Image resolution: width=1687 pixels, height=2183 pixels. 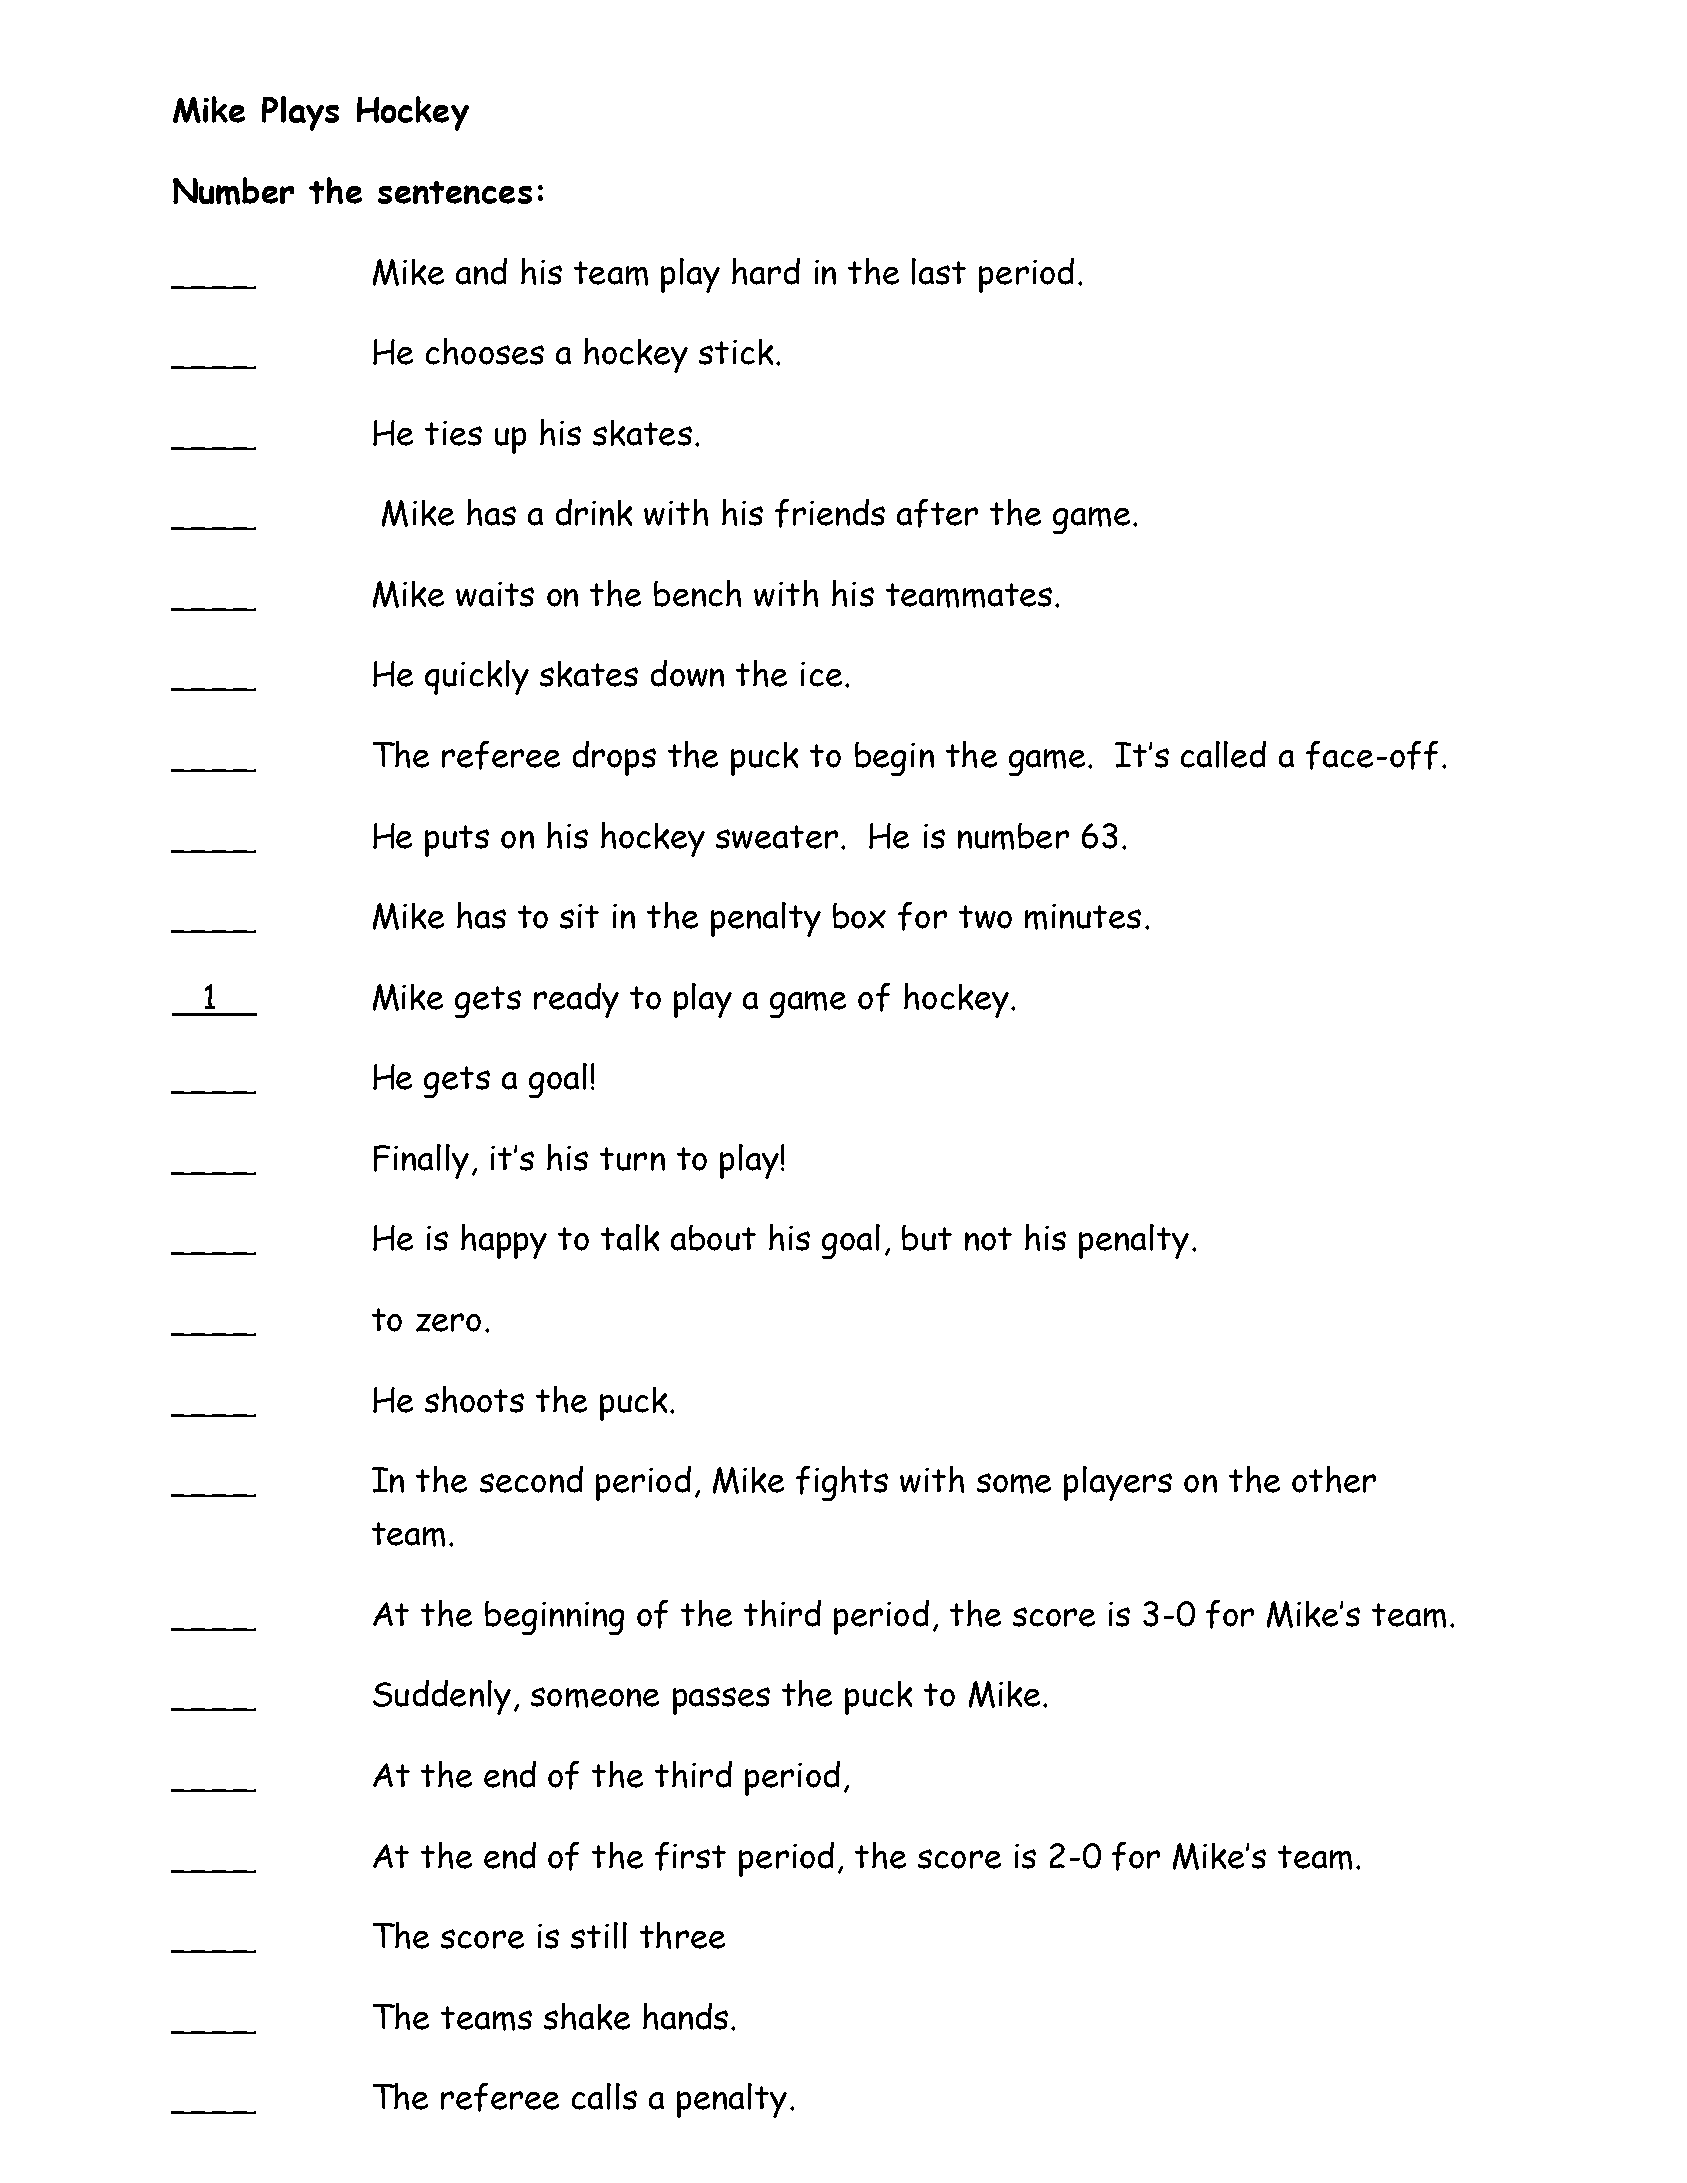 I want to click on minutes, so click(x=1083, y=917).
